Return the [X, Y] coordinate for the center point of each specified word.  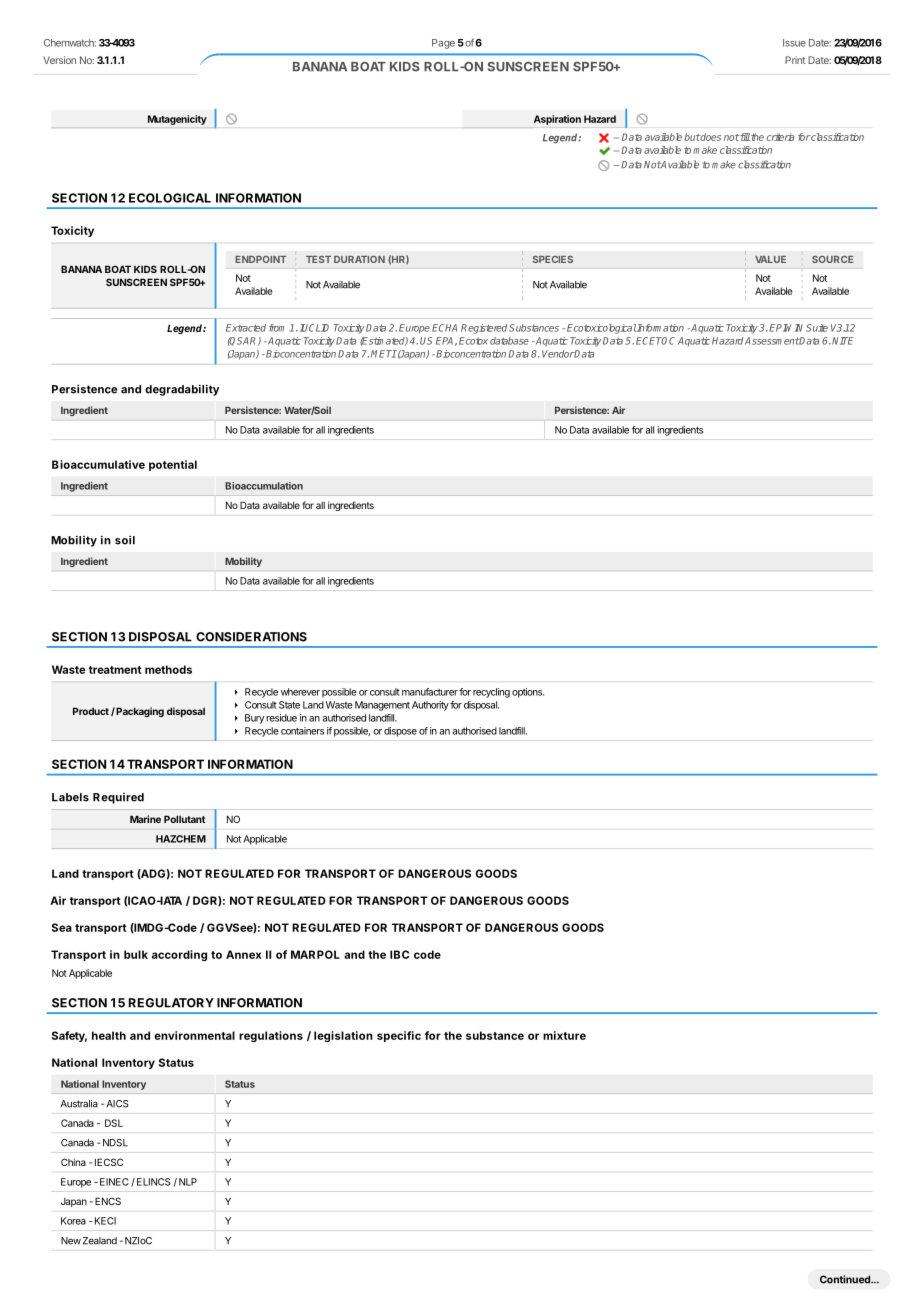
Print [795, 60]
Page [443, 44]
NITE [843, 341]
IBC [399, 954]
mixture [564, 1035]
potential [173, 465]
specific [399, 1036]
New [71, 1241]
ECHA [444, 328]
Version [59, 60]
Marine [145, 819]
